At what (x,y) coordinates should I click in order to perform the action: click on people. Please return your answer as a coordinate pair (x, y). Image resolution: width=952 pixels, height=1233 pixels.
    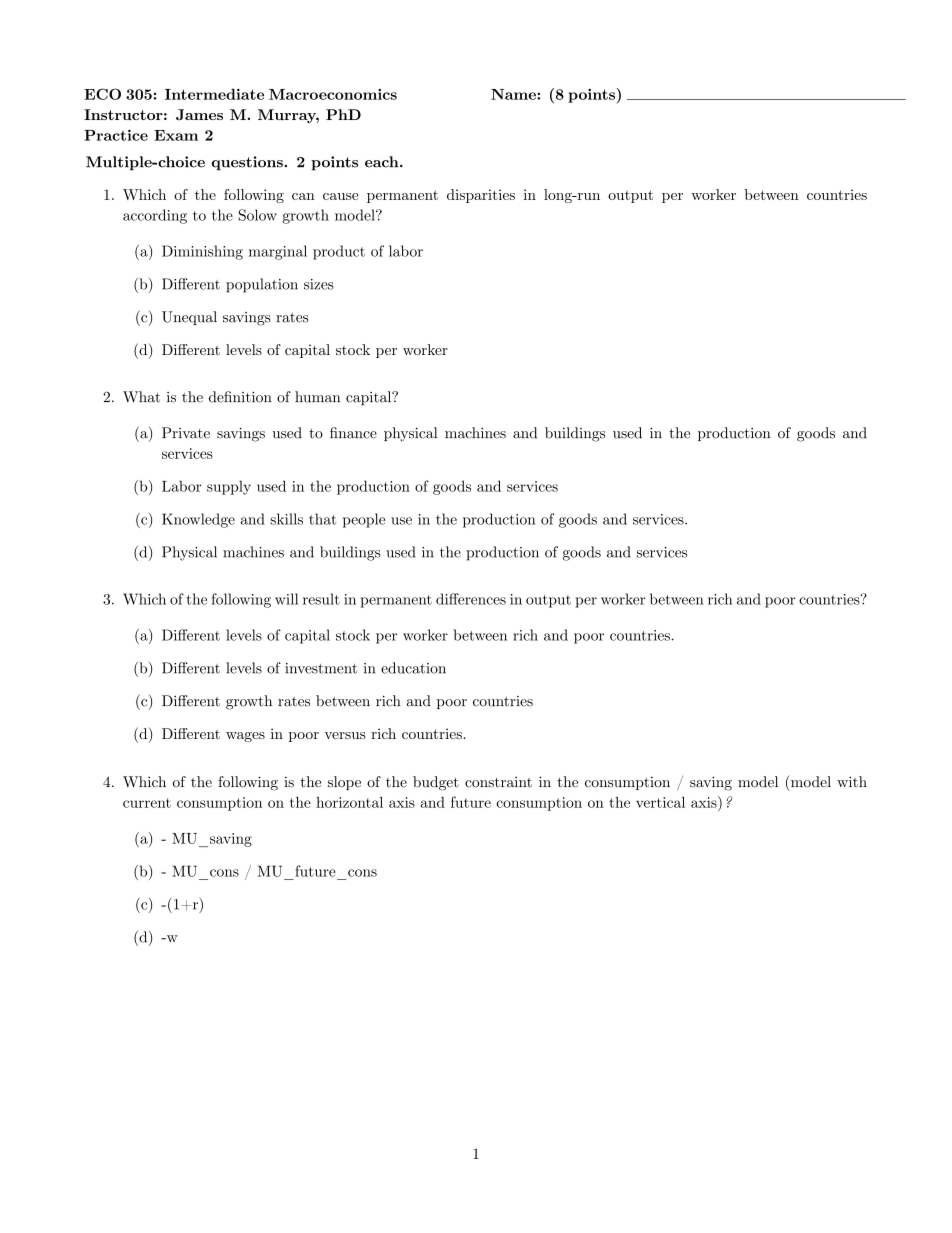
    Looking at the image, I should click on (364, 520).
